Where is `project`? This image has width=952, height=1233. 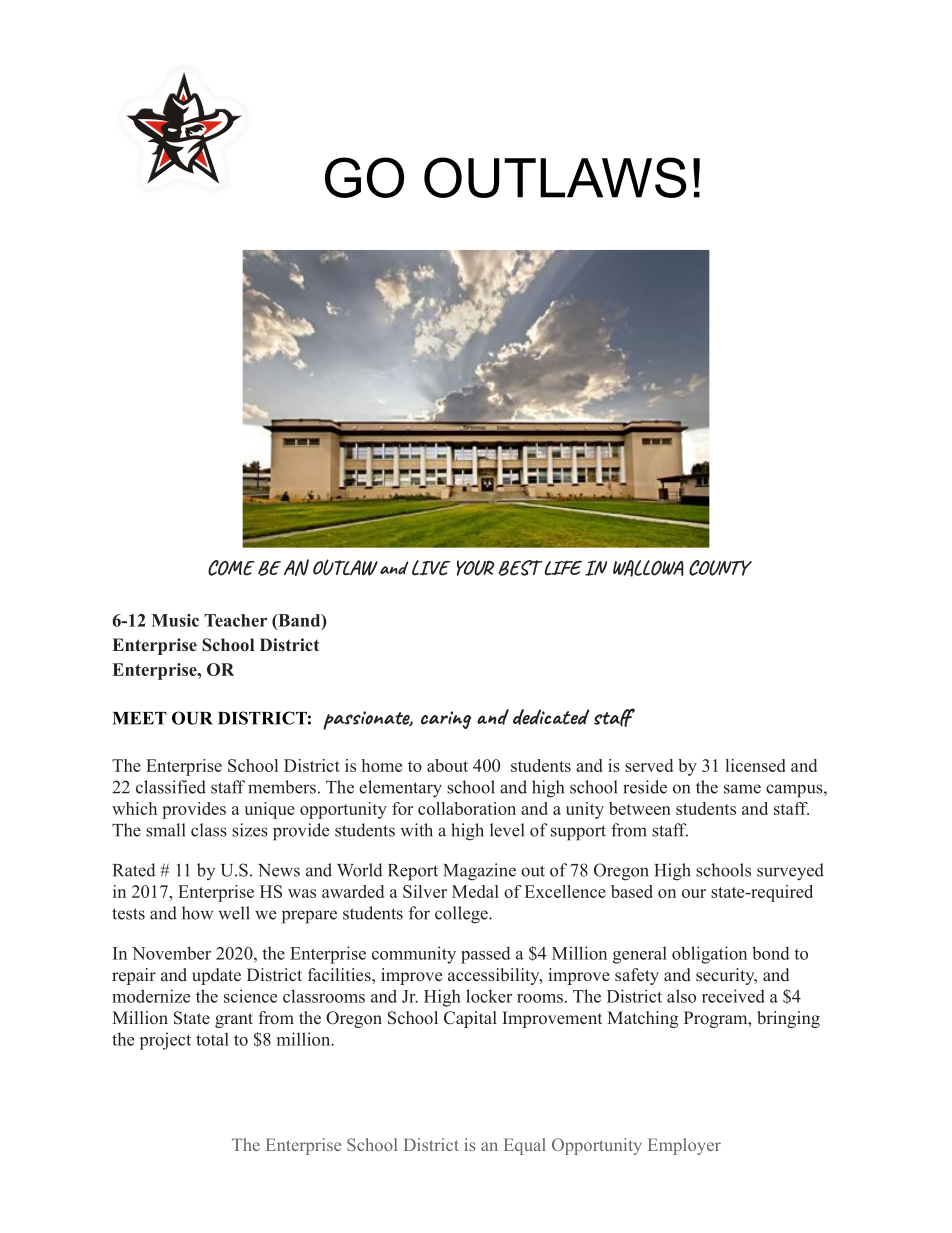
project is located at coordinates (165, 1041).
